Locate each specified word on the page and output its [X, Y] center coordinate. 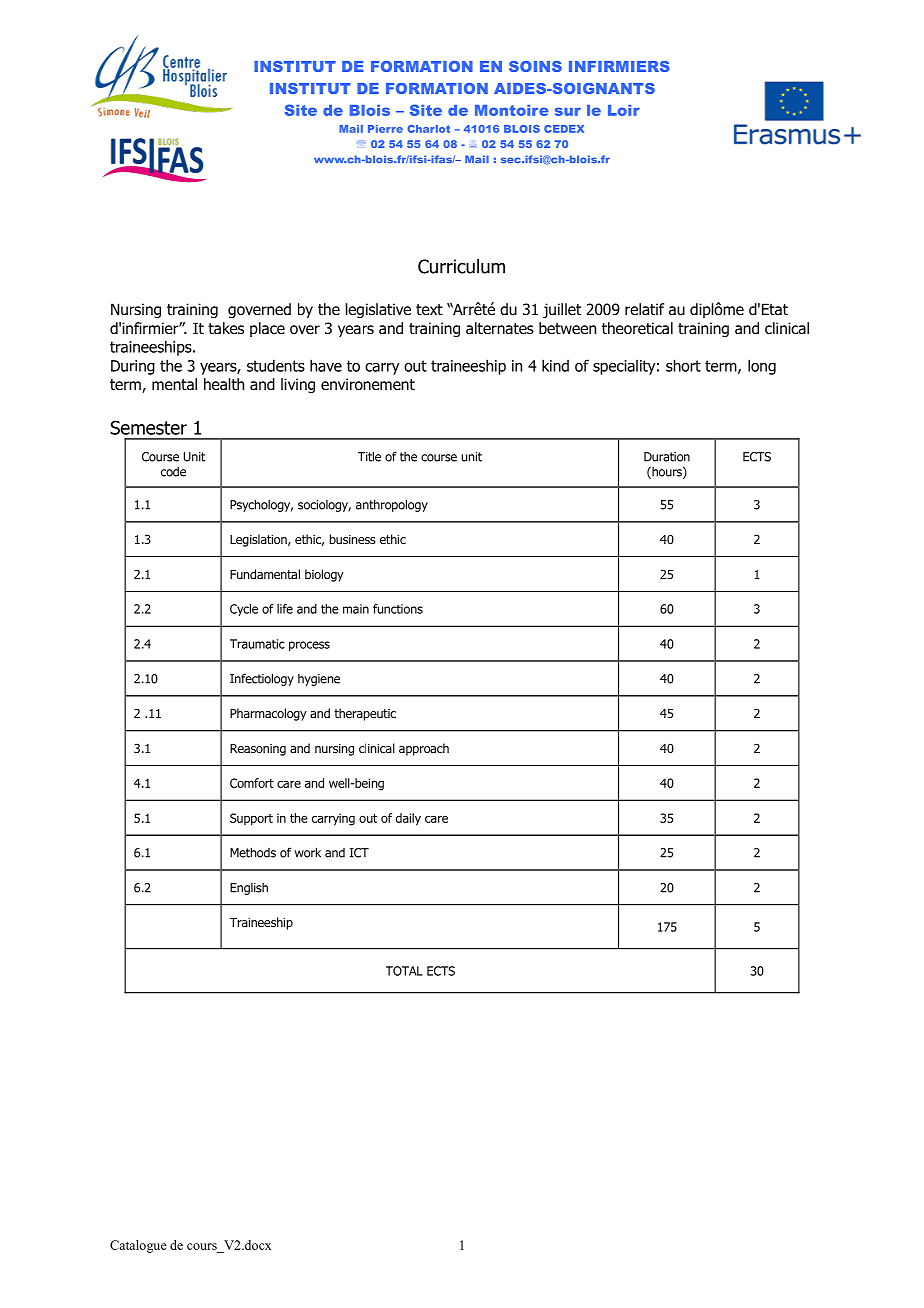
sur [568, 111]
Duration [667, 457]
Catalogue [138, 1246]
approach [424, 749]
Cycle [244, 610]
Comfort [252, 783]
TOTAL [404, 971]
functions [398, 609]
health [224, 384]
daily [408, 819]
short [683, 365]
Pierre [385, 129]
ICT [359, 853]
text [429, 309]
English [249, 889]
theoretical [637, 328]
